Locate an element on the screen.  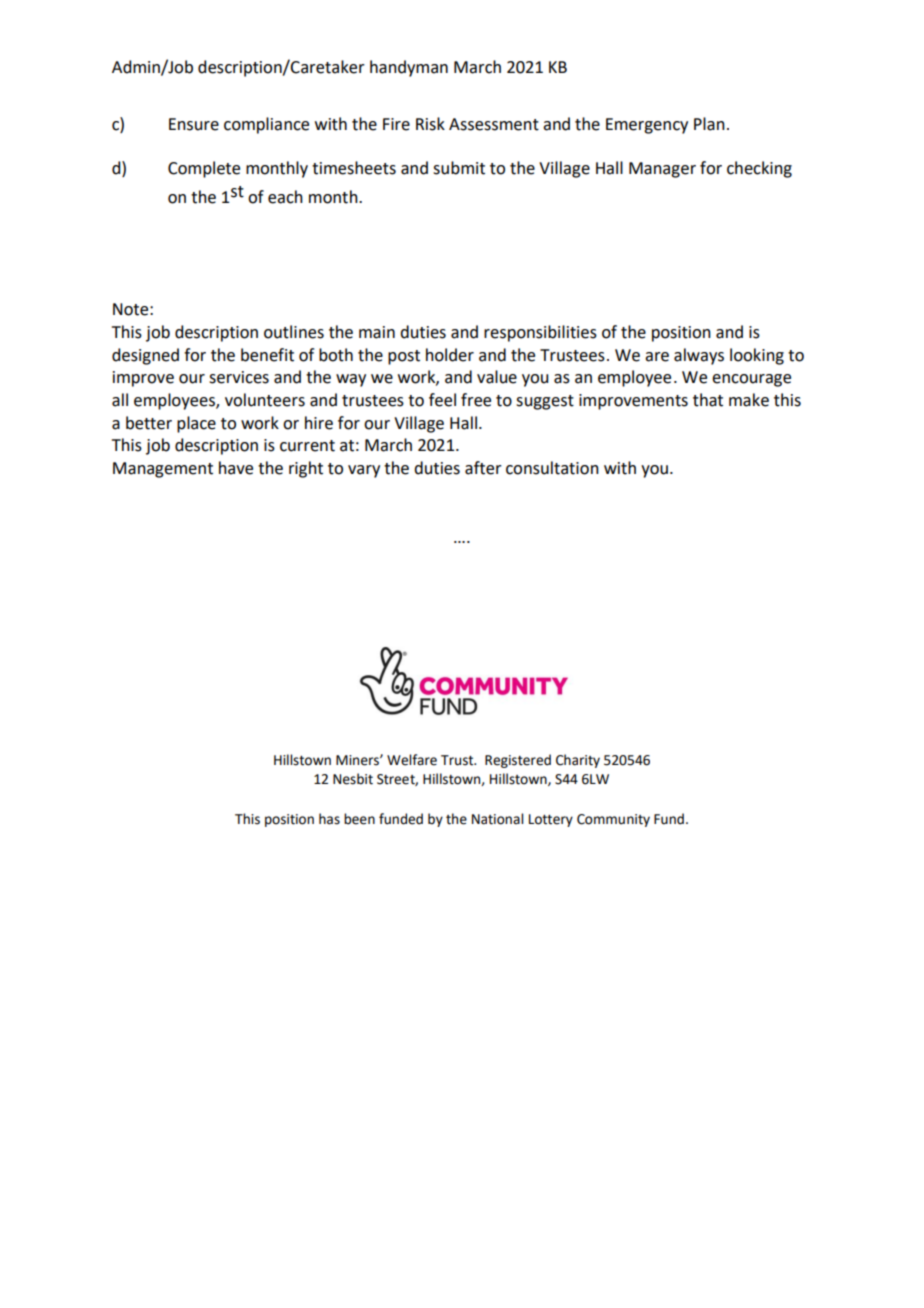
each is located at coordinates (285, 197).
